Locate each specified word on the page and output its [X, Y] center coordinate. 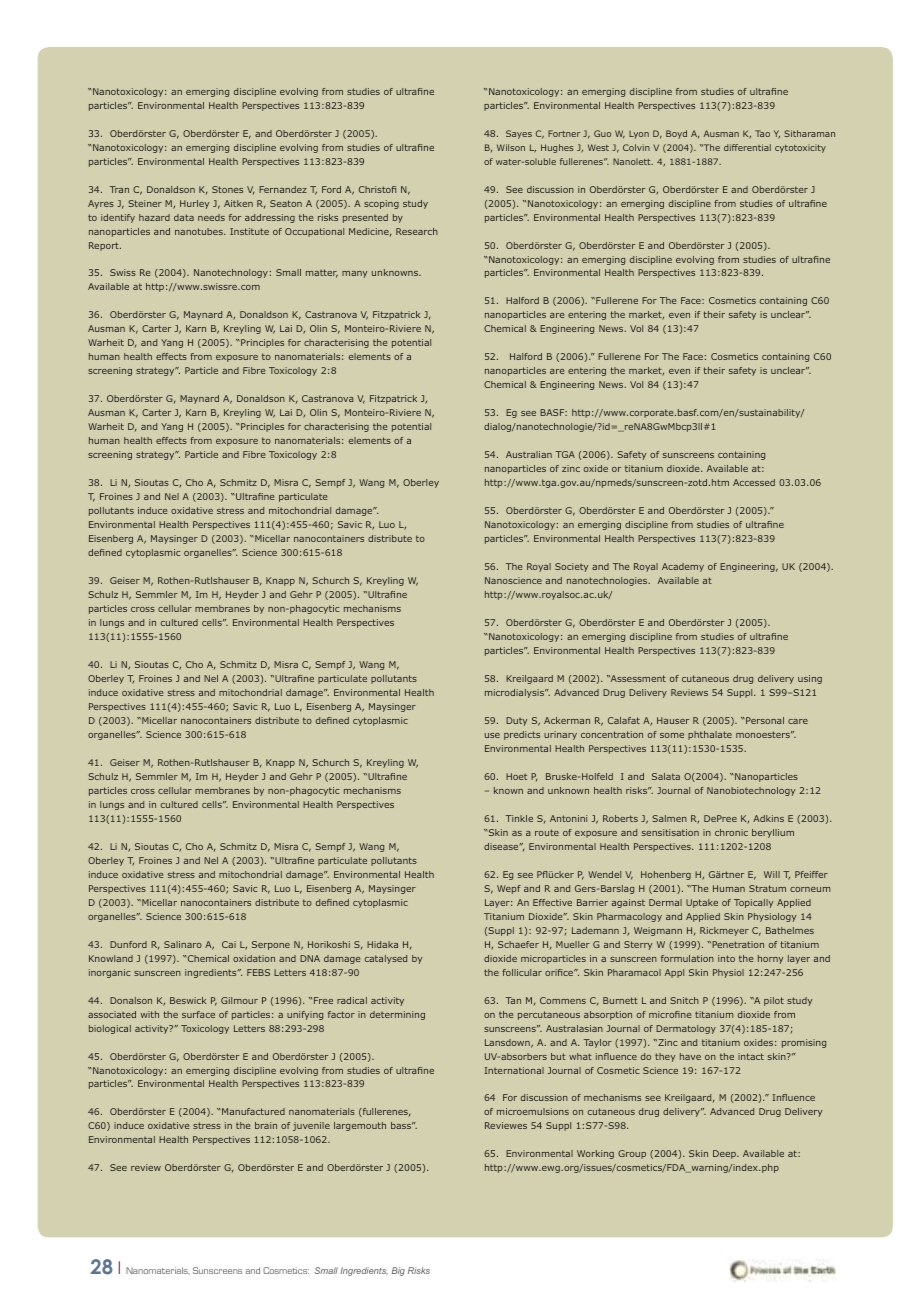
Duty [516, 721]
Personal [764, 720]
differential [747, 147]
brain [266, 1125]
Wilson [511, 147]
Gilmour [239, 1000]
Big [398, 1271]
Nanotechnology [231, 273]
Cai [229, 944]
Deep [725, 1154]
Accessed [754, 482]
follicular [522, 972]
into [726, 958]
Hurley [194, 204]
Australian [529, 454]
